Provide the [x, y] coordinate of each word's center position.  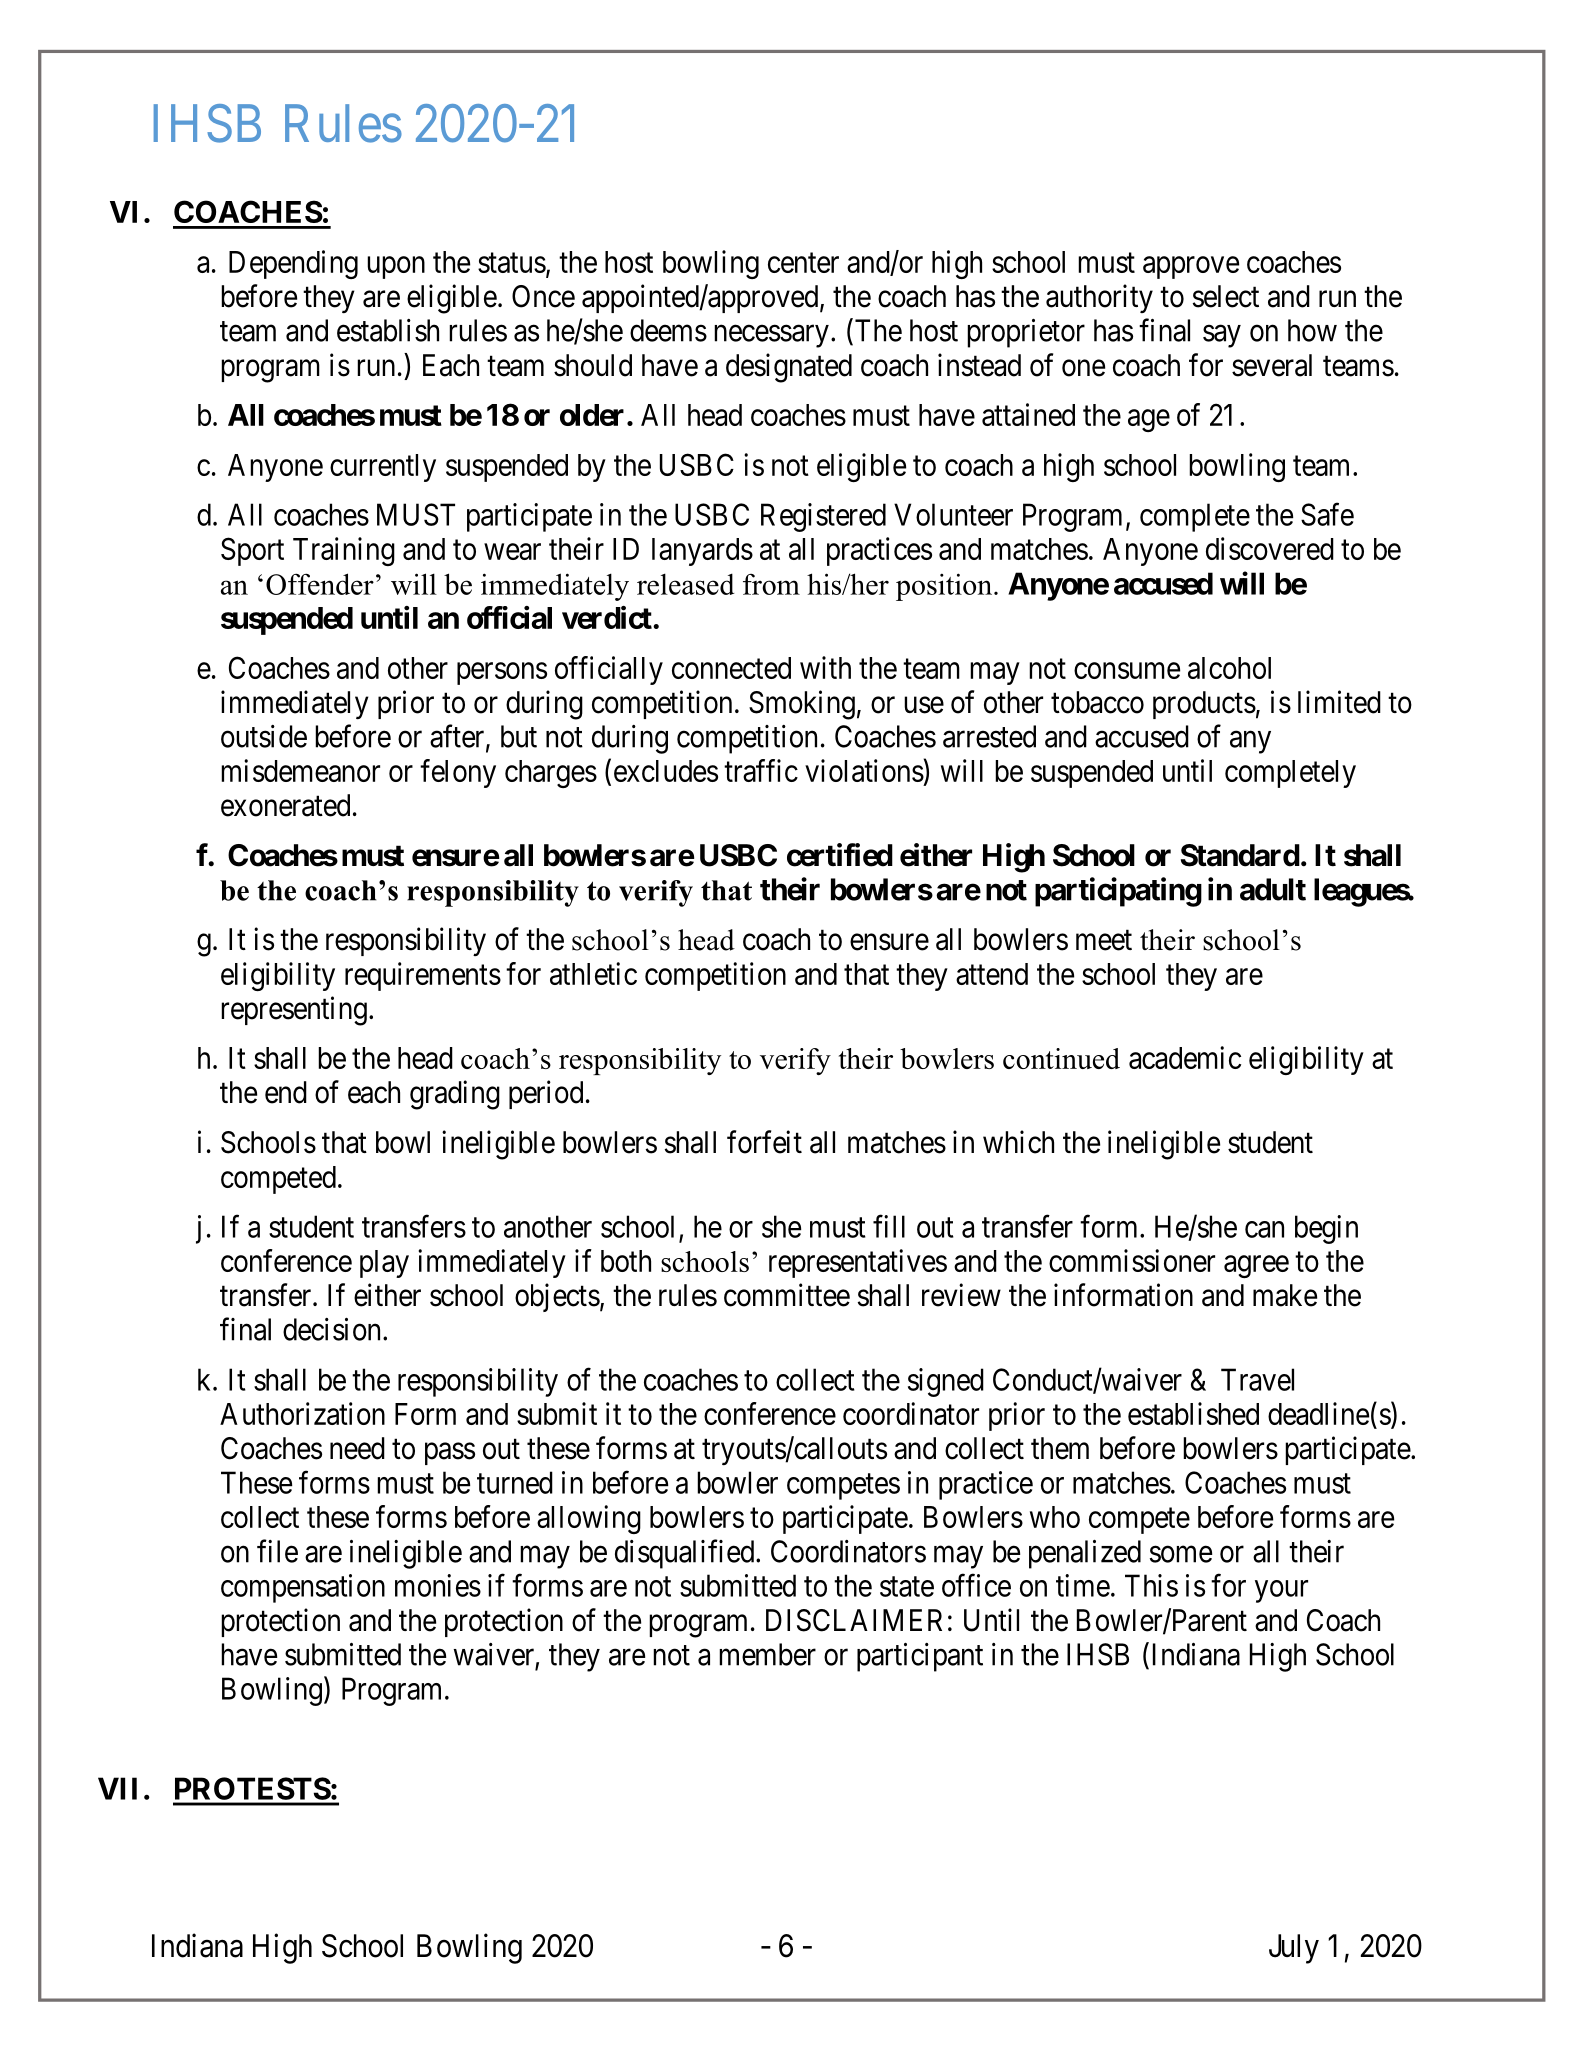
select [1226, 296]
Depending [293, 264]
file [277, 1551]
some [1181, 1554]
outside [264, 736]
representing [294, 1011]
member [767, 1654]
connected [731, 668]
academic [1185, 1057]
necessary [771, 336]
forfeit [764, 1142]
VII [117, 1788]
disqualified [686, 1554]
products [1204, 705]
